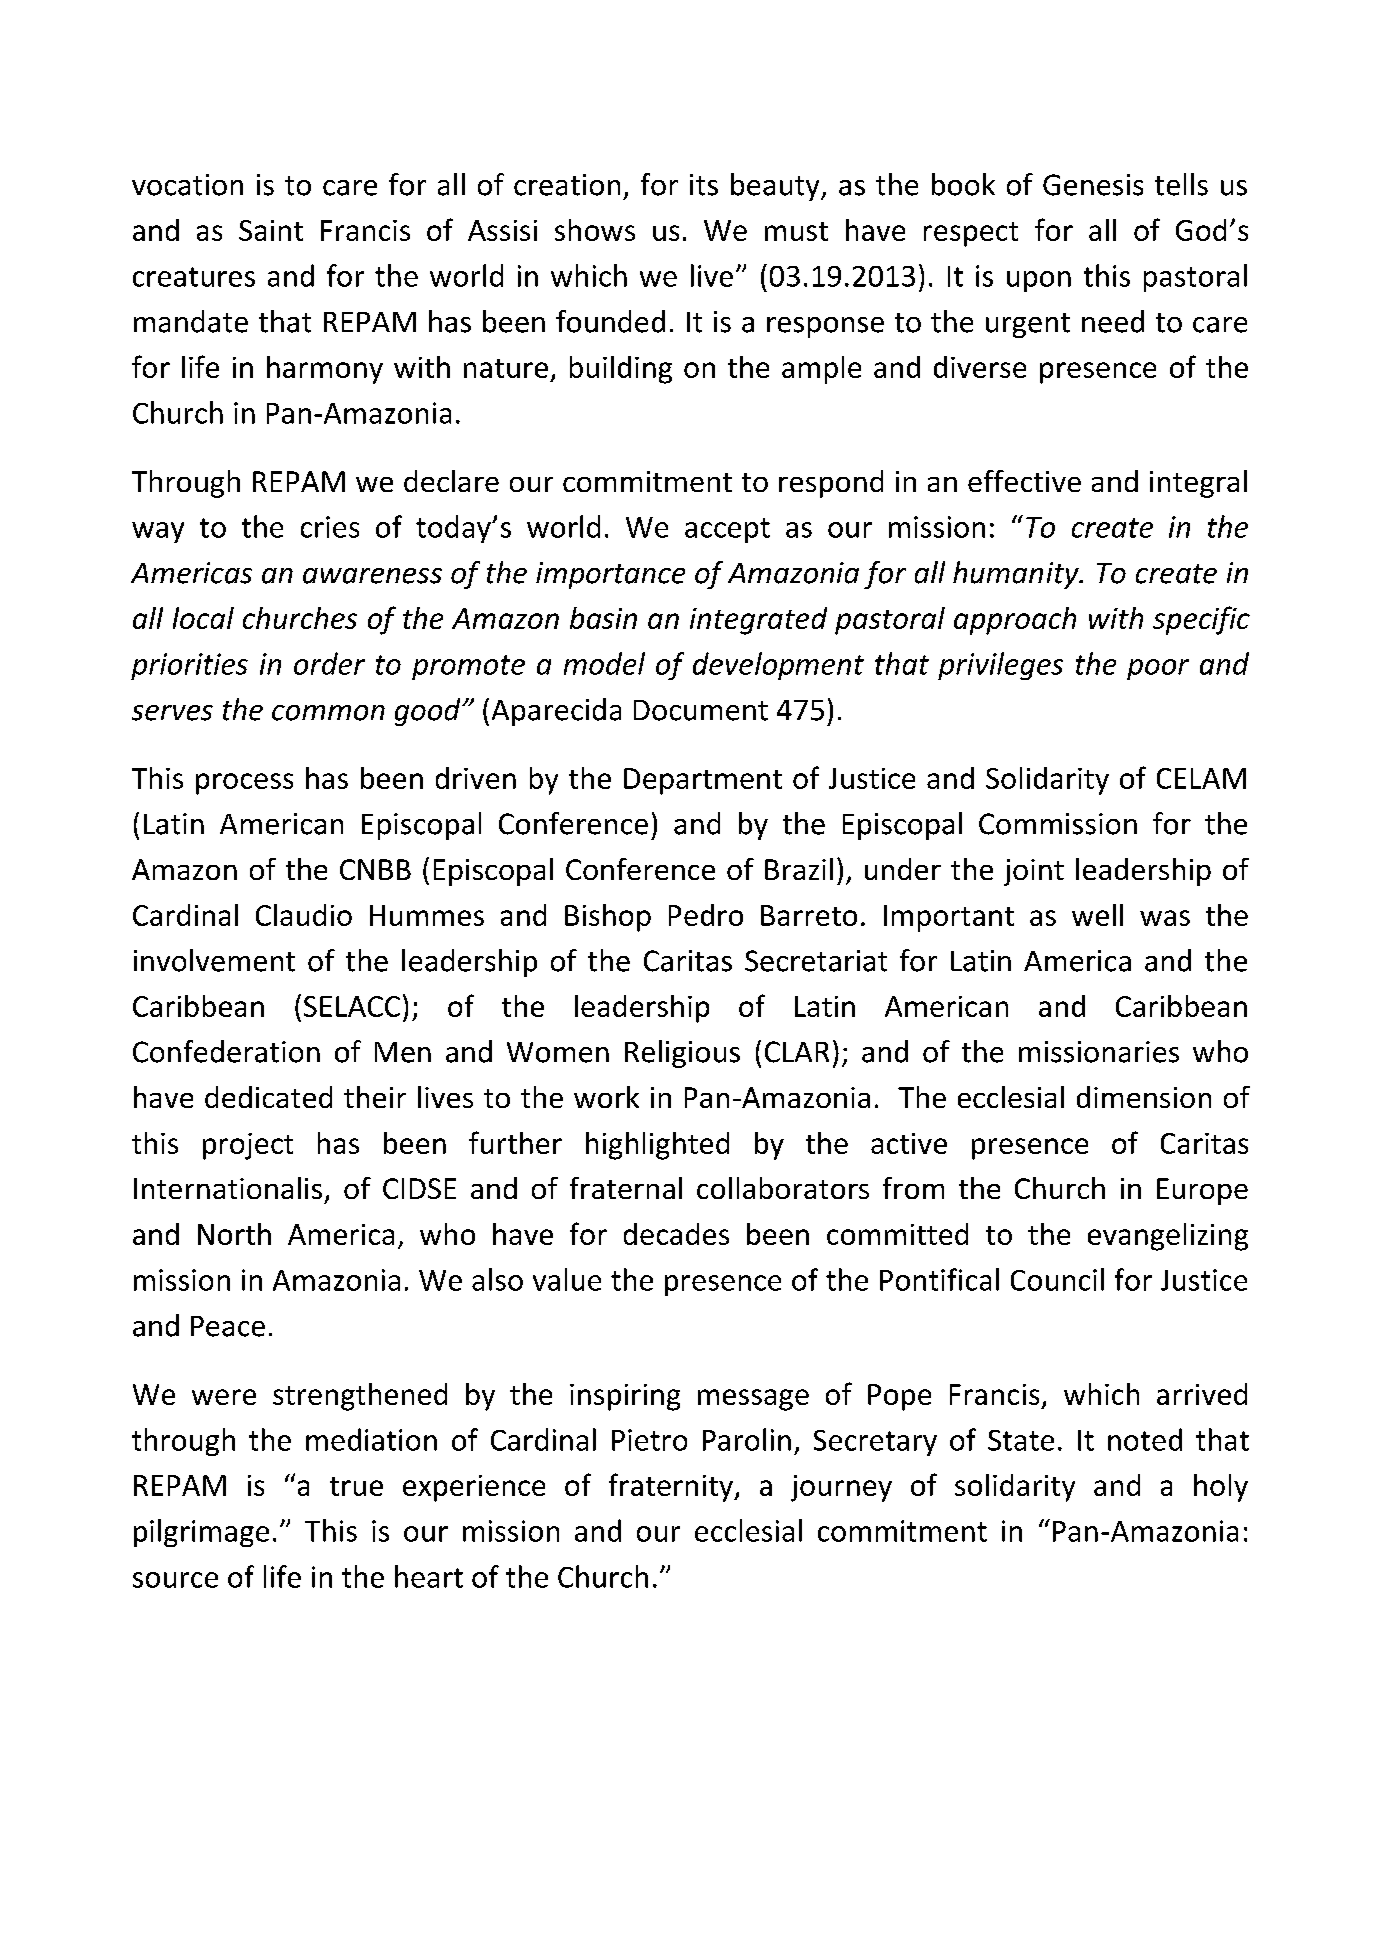  Describe the element at coordinates (701, 710) in the image. I see `Document` at that location.
